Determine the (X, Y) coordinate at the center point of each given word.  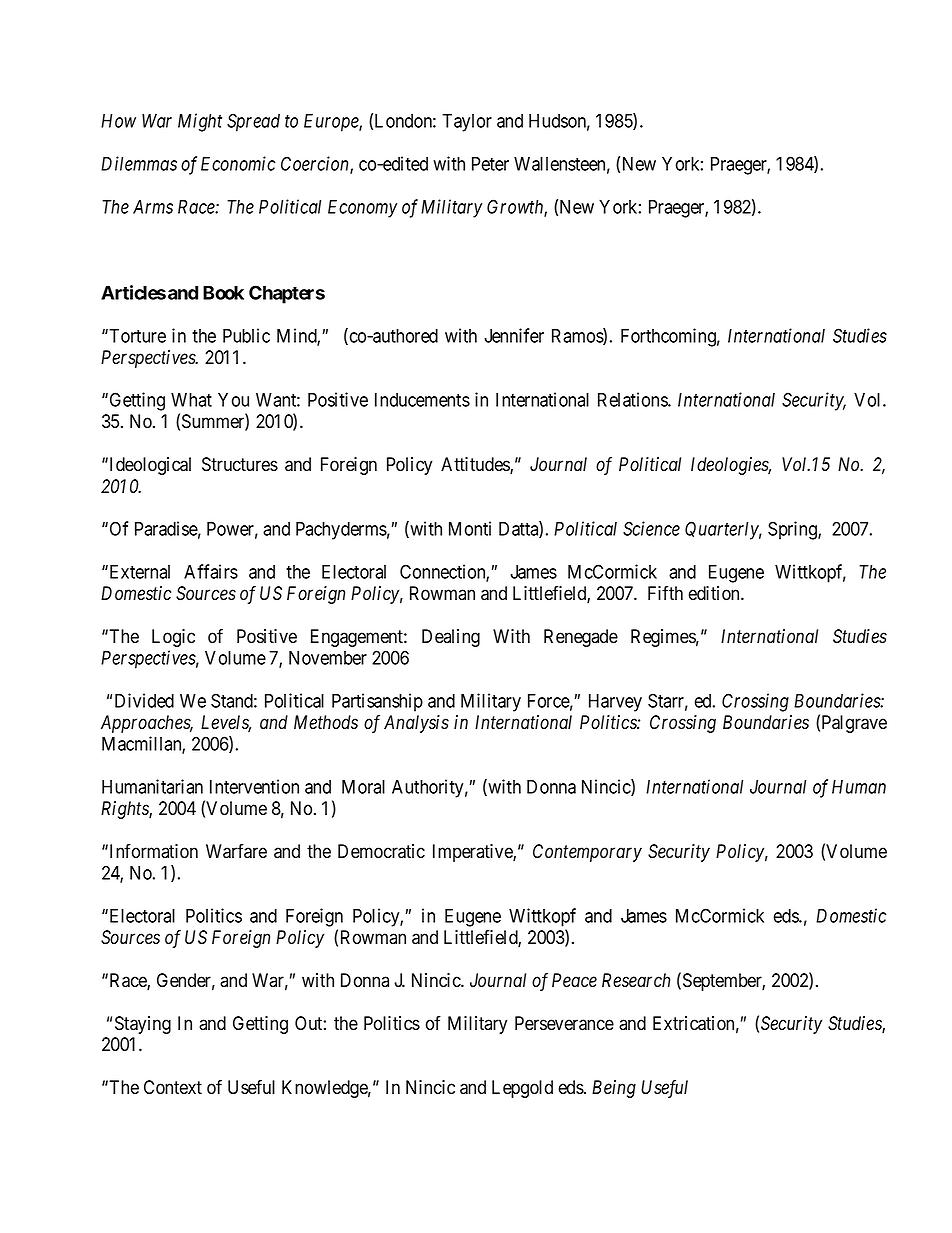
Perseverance (564, 1023)
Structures (240, 464)
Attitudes (476, 465)
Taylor (467, 123)
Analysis (416, 724)
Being (614, 1089)
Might (200, 122)
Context (173, 1087)
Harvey (615, 703)
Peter (490, 164)
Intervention (254, 786)
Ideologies (731, 466)
